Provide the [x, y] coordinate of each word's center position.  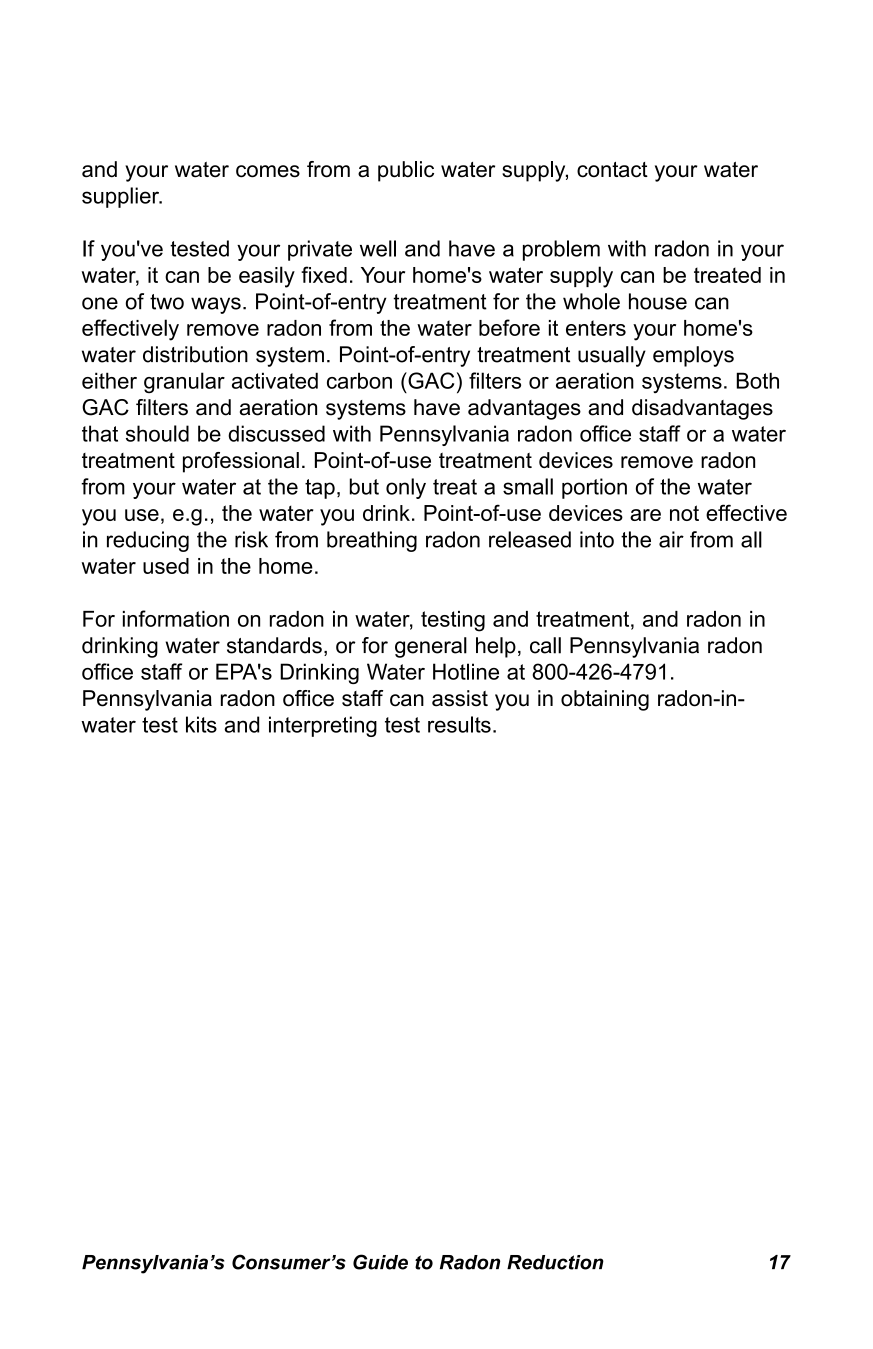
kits [201, 724]
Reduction [555, 1262]
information [176, 618]
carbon [359, 380]
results [459, 724]
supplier [122, 197]
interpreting [323, 726]
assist [460, 698]
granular [184, 382]
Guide [380, 1262]
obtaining [605, 700]
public [406, 171]
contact [612, 170]
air [671, 539]
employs [693, 356]
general [431, 647]
